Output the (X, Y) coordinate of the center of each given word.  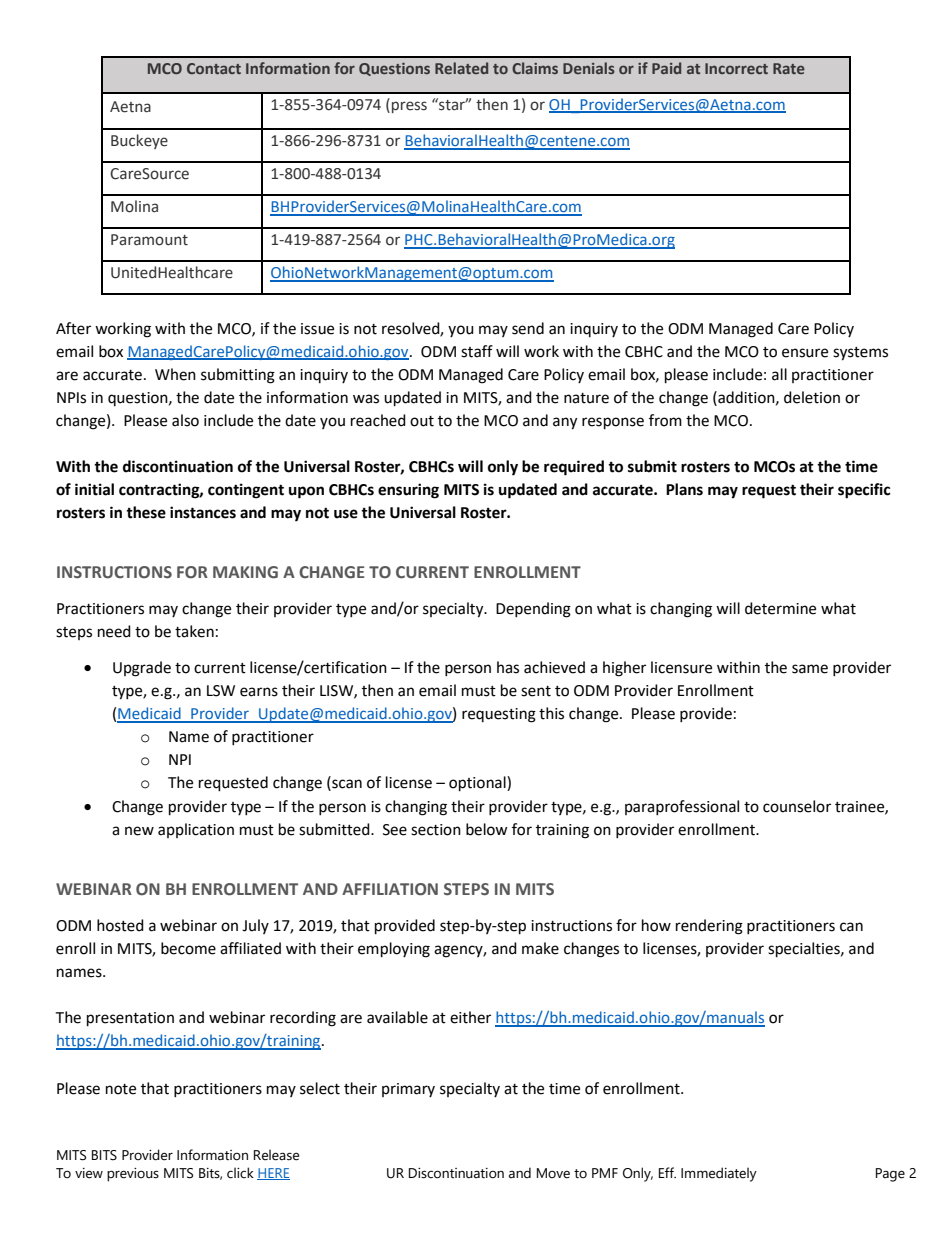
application (196, 830)
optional (478, 784)
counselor (797, 806)
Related (461, 68)
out (422, 421)
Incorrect (736, 68)
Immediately (719, 1174)
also (185, 420)
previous (133, 1175)
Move (553, 1173)
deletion (812, 397)
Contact (214, 68)
